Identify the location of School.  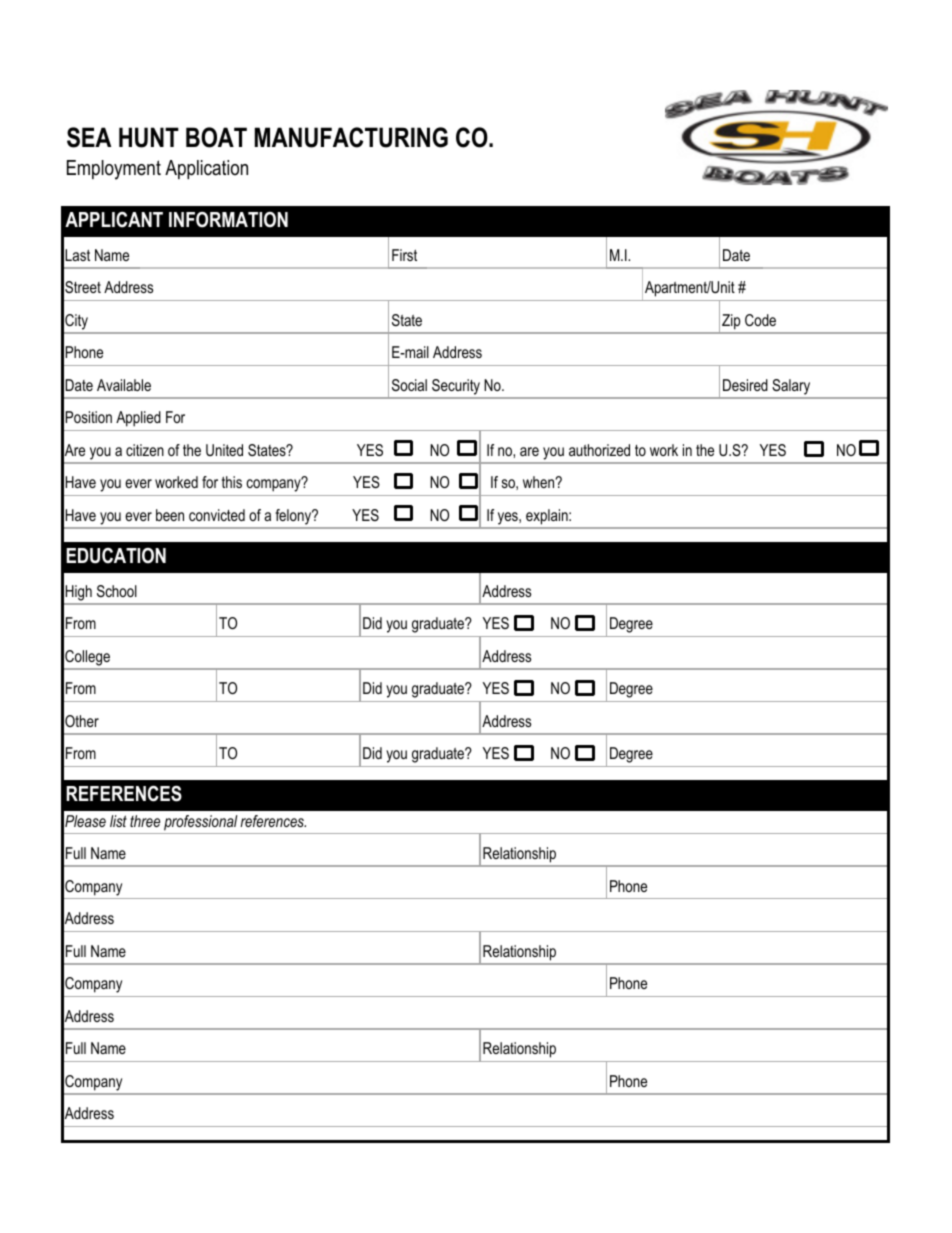
(117, 591).
